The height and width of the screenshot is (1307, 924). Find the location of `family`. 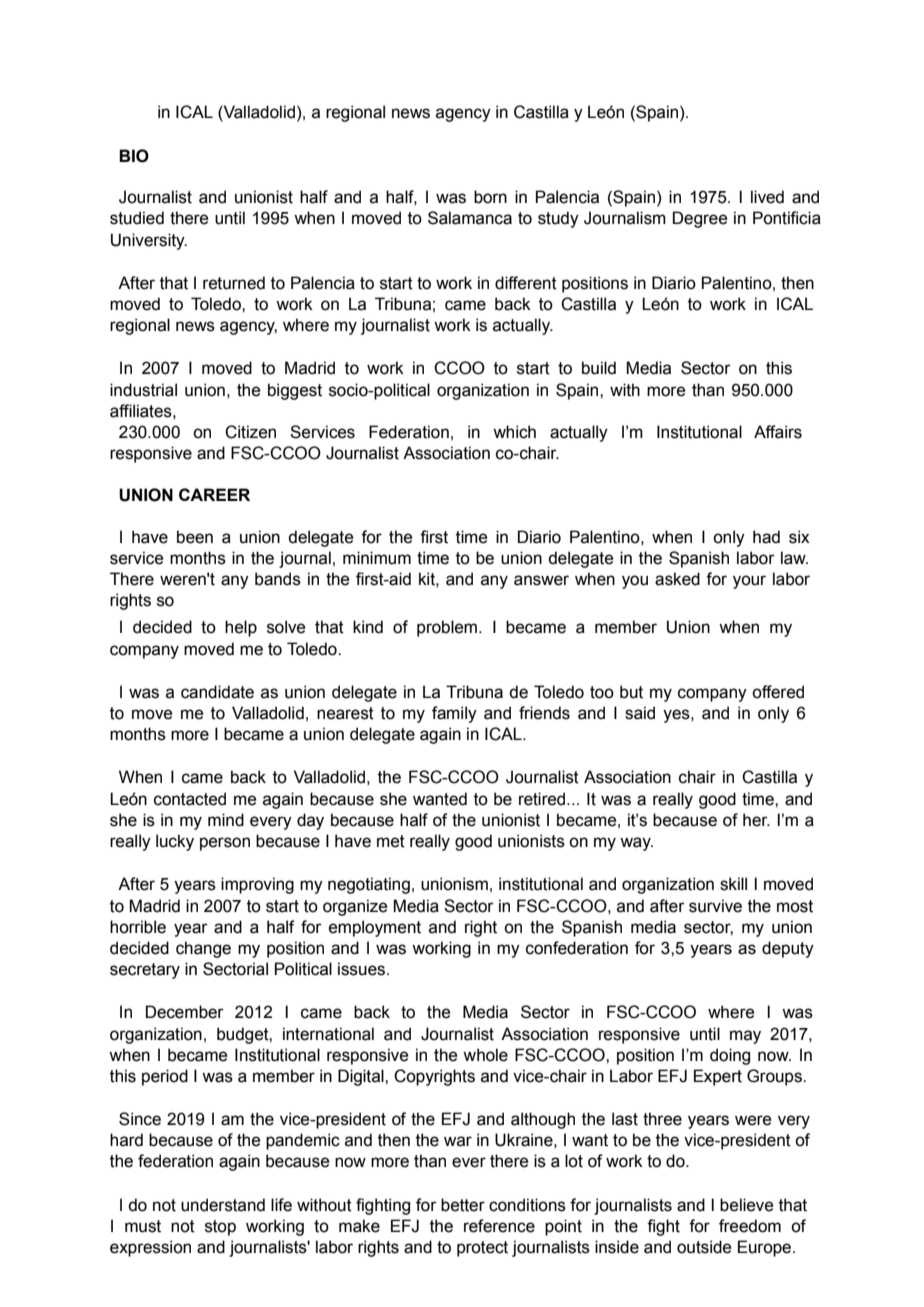

family is located at coordinates (454, 714).
